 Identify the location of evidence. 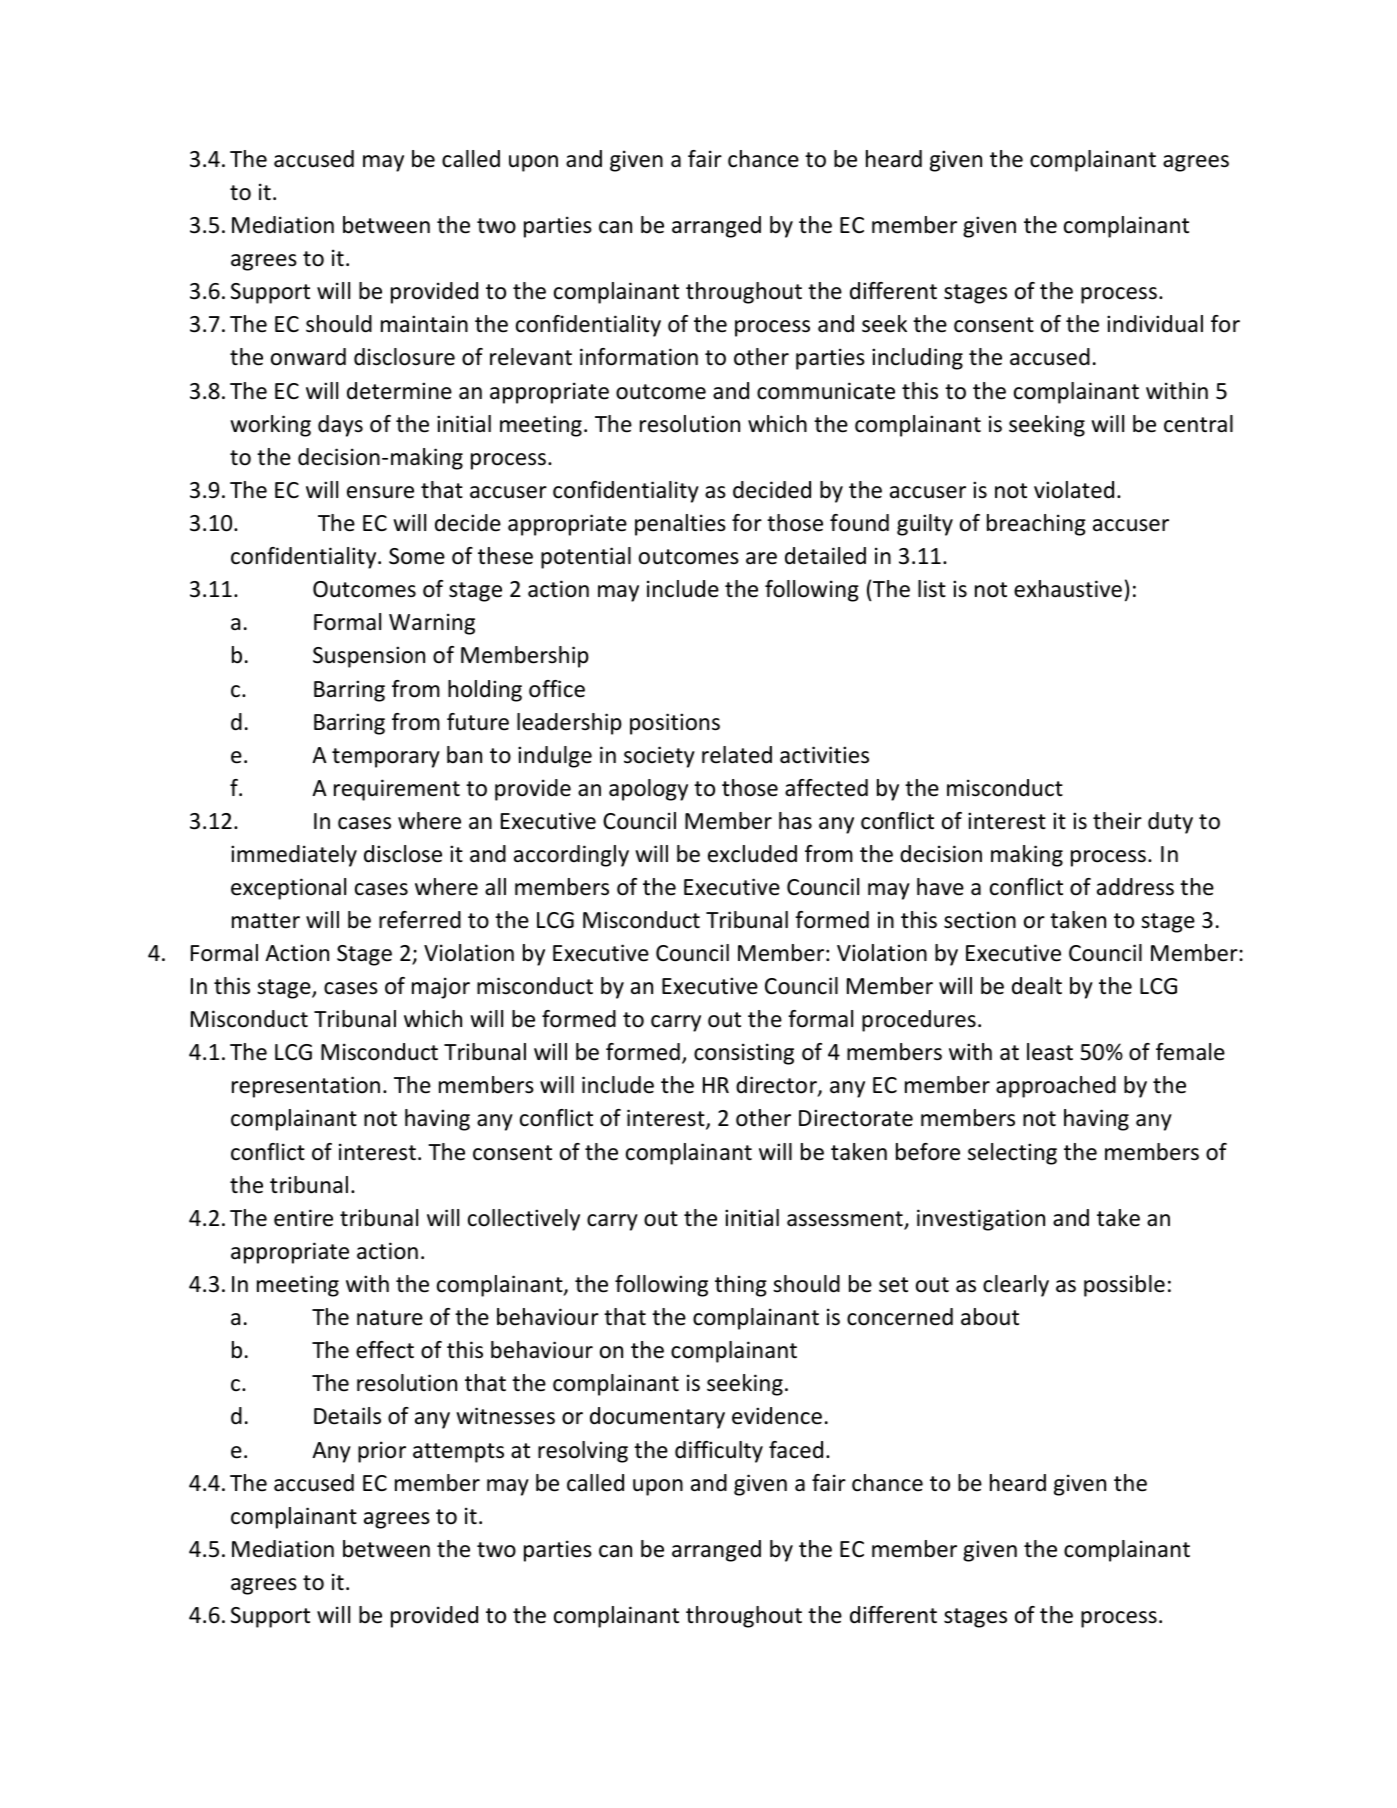
(777, 1416).
